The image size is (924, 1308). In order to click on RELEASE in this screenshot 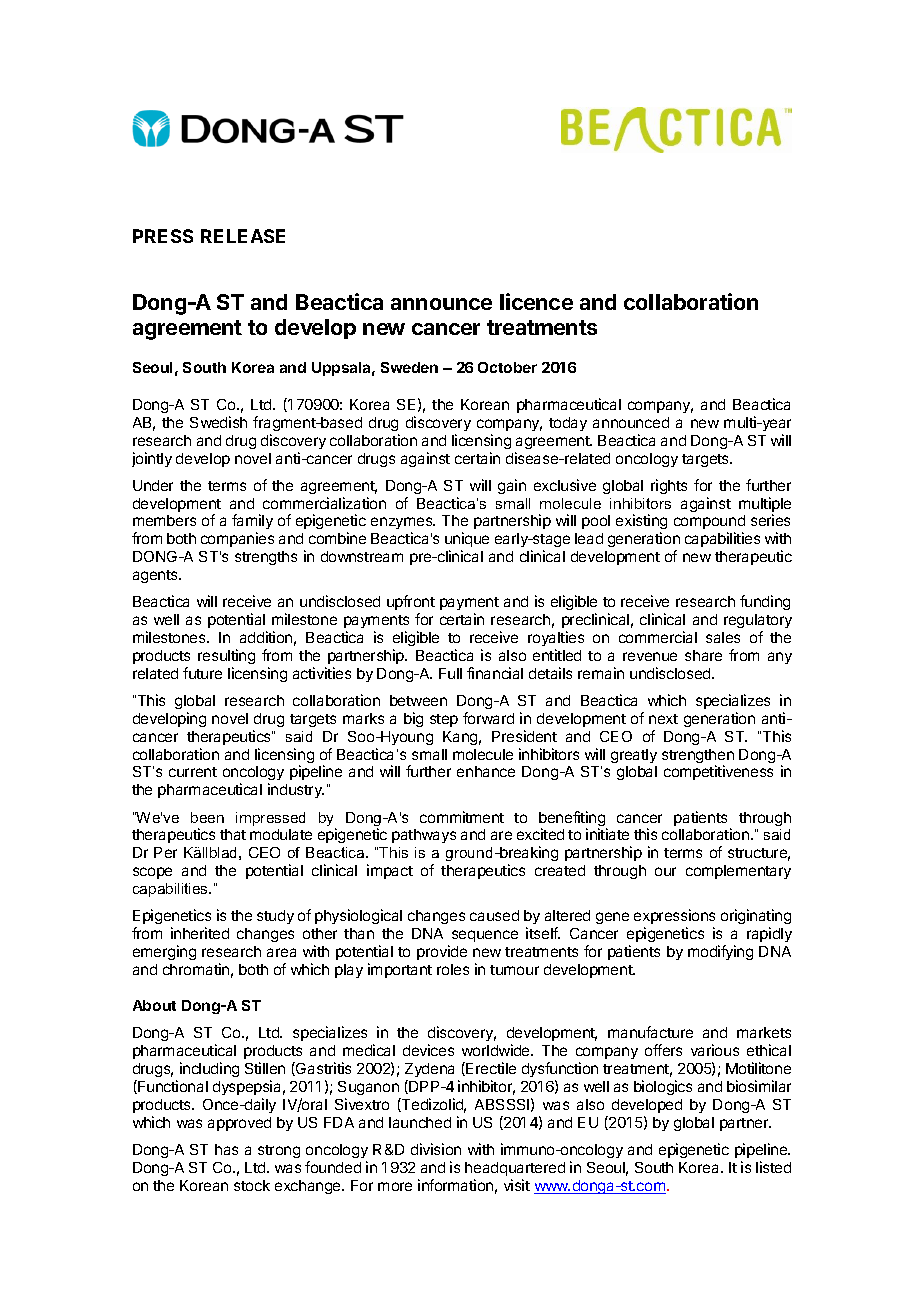, I will do `click(243, 236)`.
